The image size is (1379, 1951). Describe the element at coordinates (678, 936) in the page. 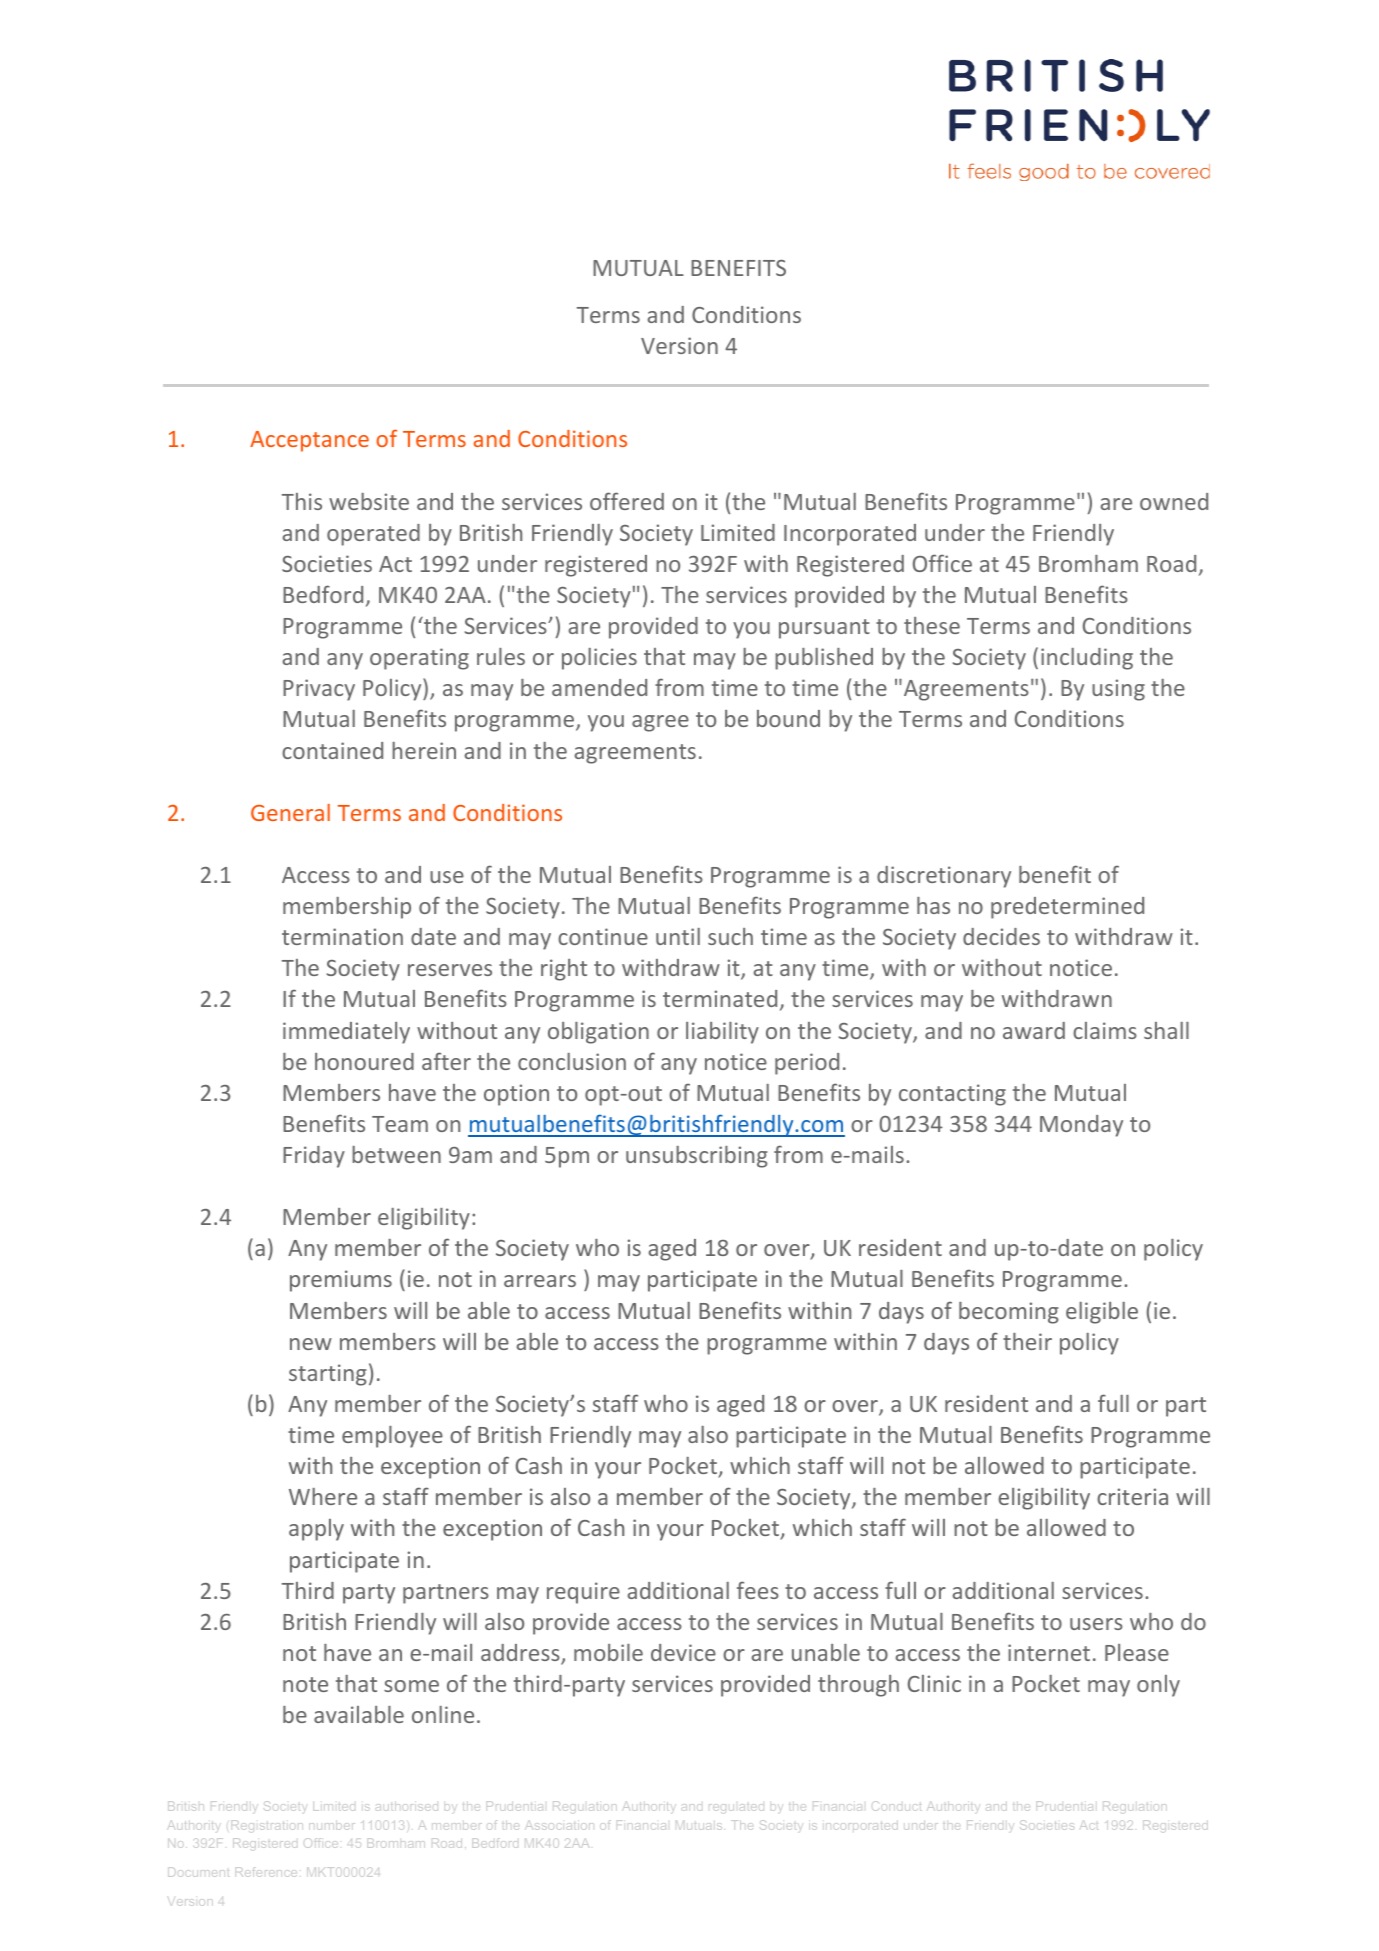

I see `until` at that location.
